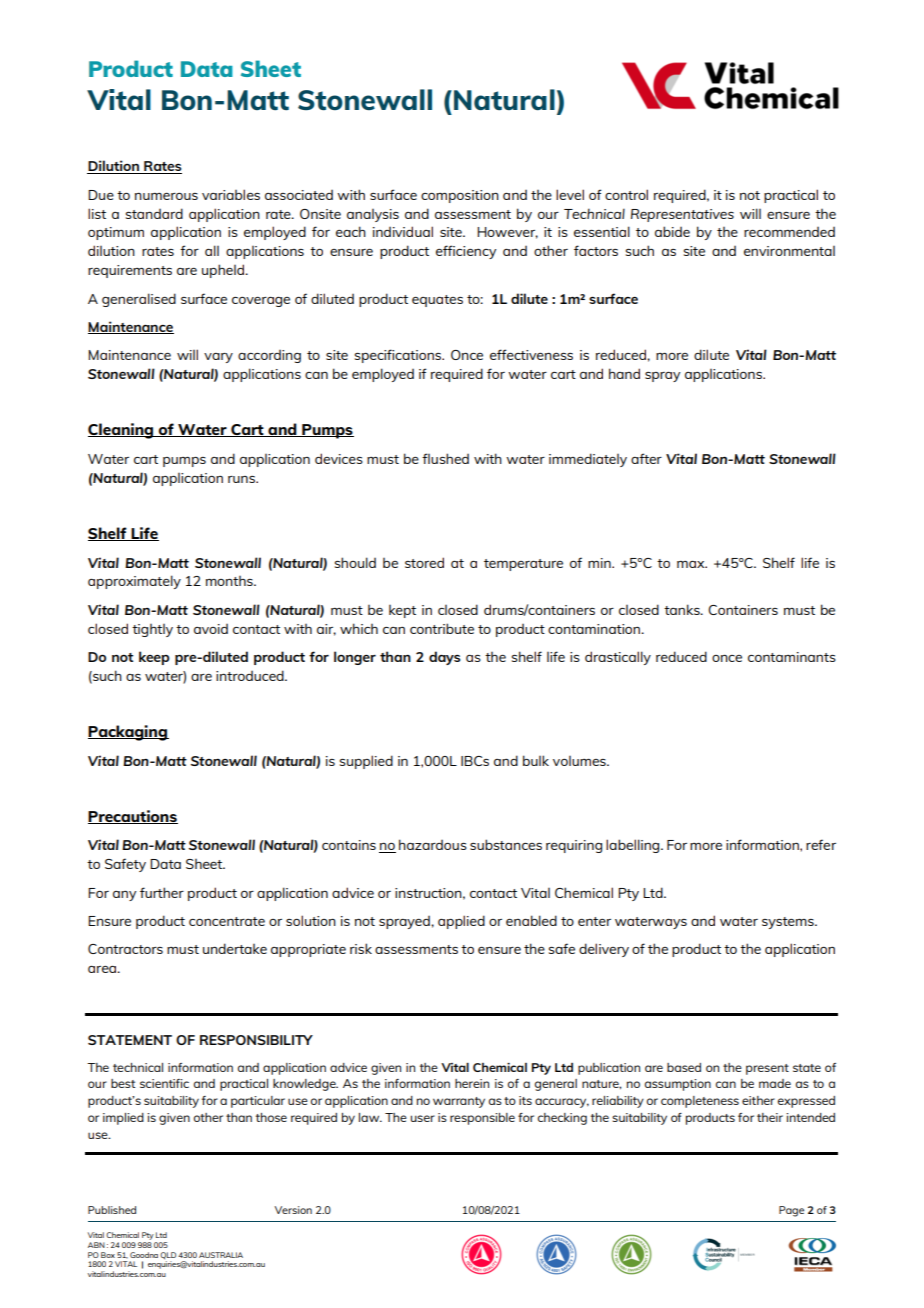  What do you see at coordinates (821, 844) in the screenshot?
I see `refer` at bounding box center [821, 844].
